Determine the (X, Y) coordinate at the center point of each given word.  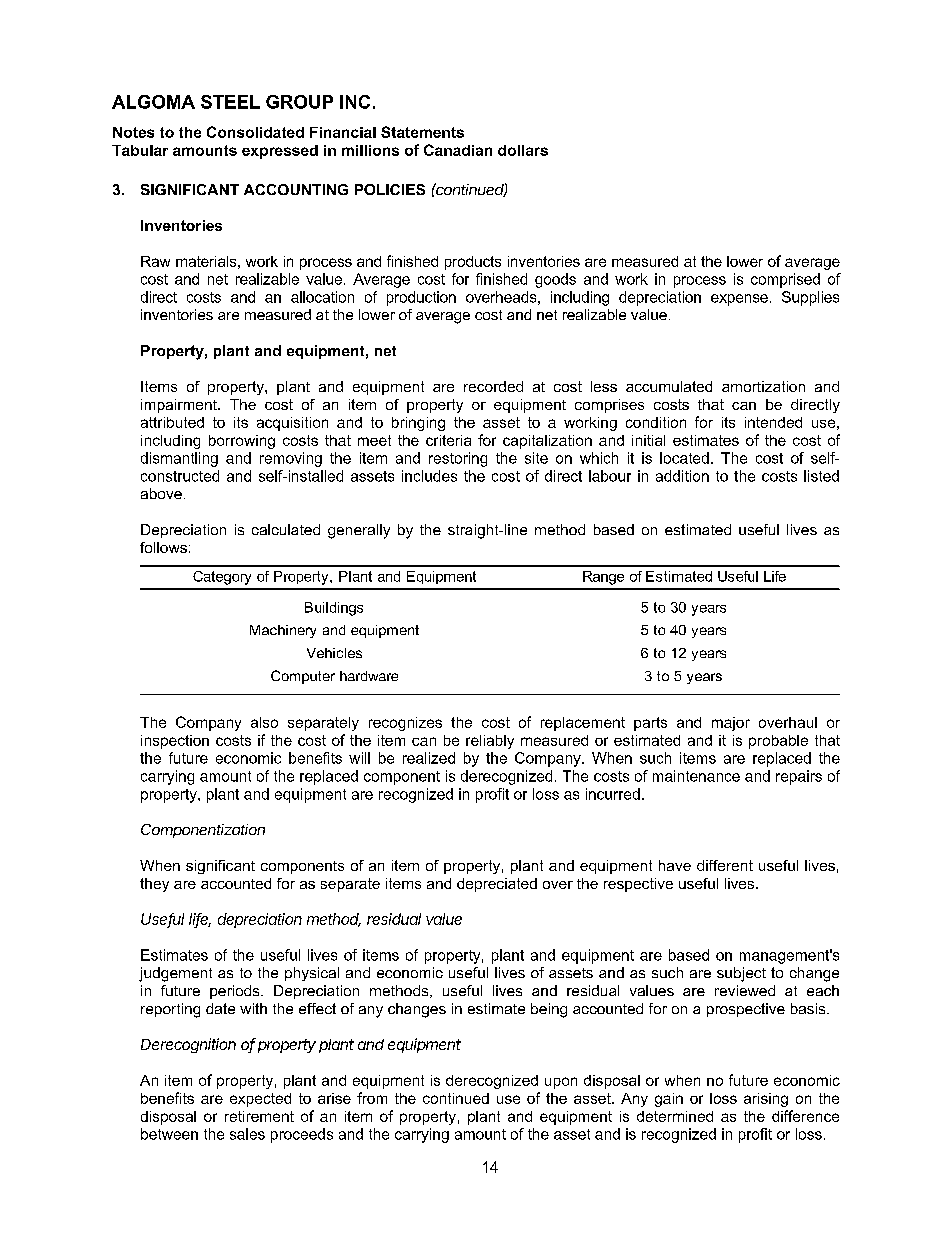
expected (260, 1100)
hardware (369, 676)
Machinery (283, 631)
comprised (785, 280)
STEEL (230, 102)
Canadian (458, 150)
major (731, 724)
